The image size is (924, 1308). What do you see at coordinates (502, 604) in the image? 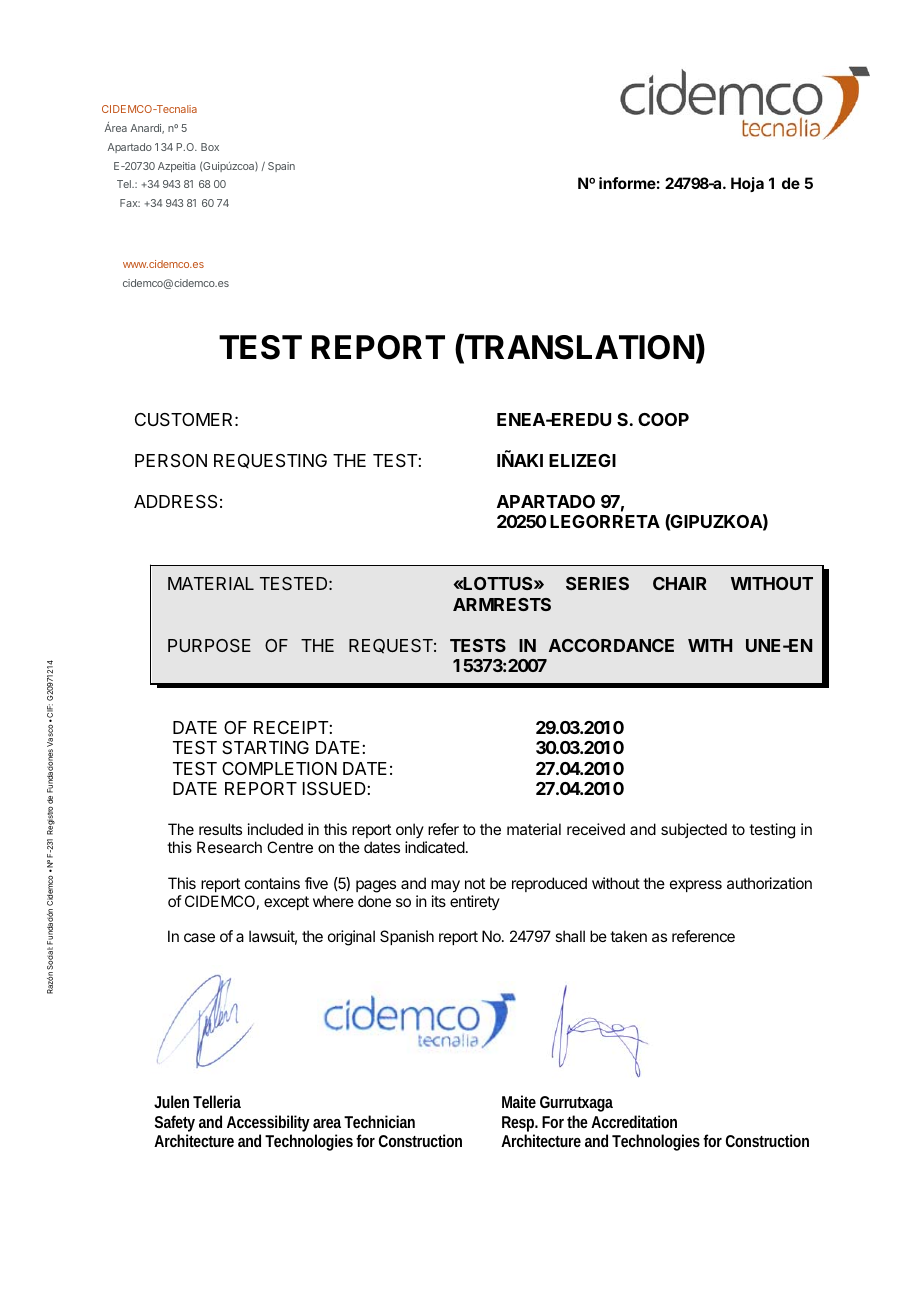
I see `ARMRESTS` at bounding box center [502, 604].
